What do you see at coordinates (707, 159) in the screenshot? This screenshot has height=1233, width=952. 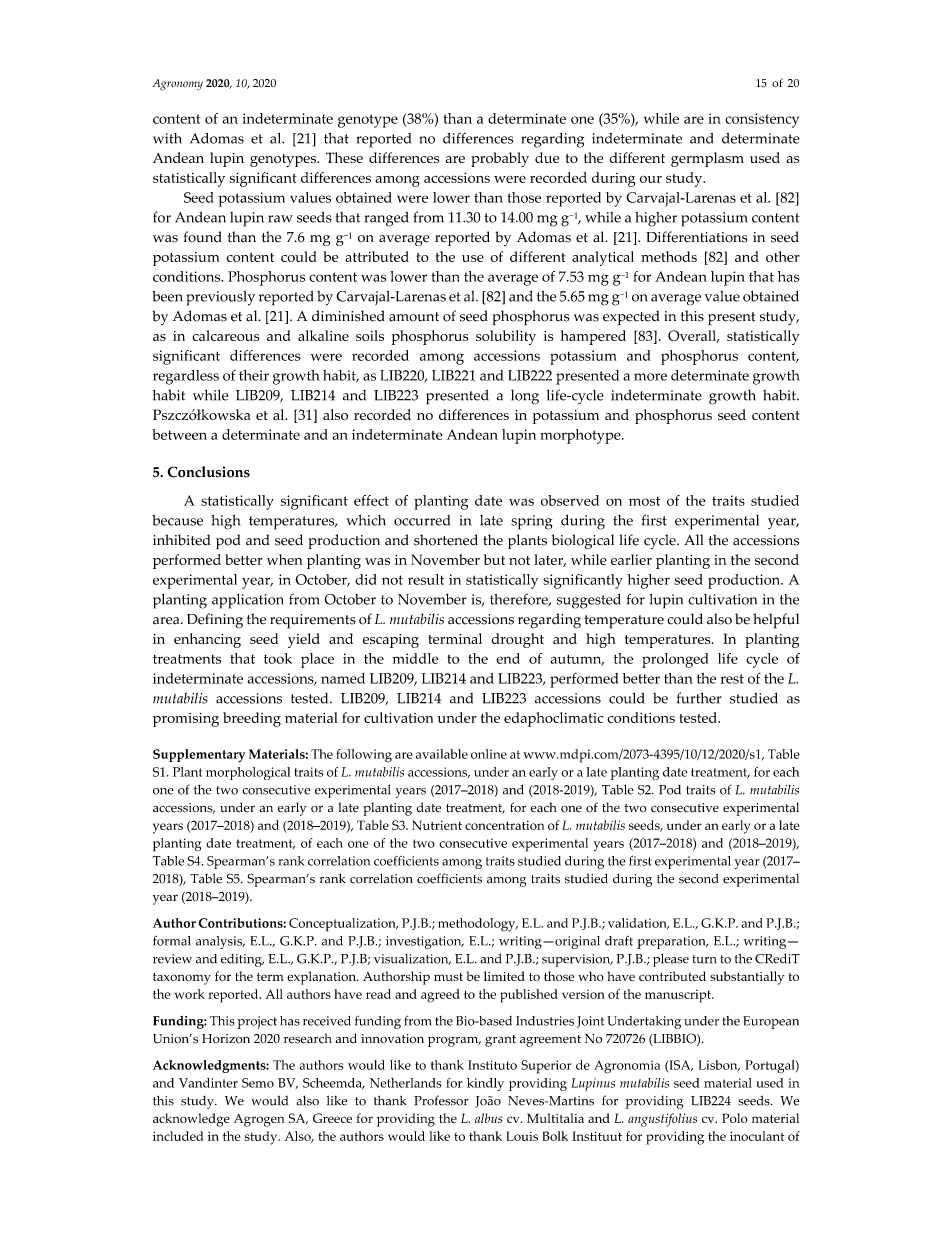 I see `germplasm` at bounding box center [707, 159].
